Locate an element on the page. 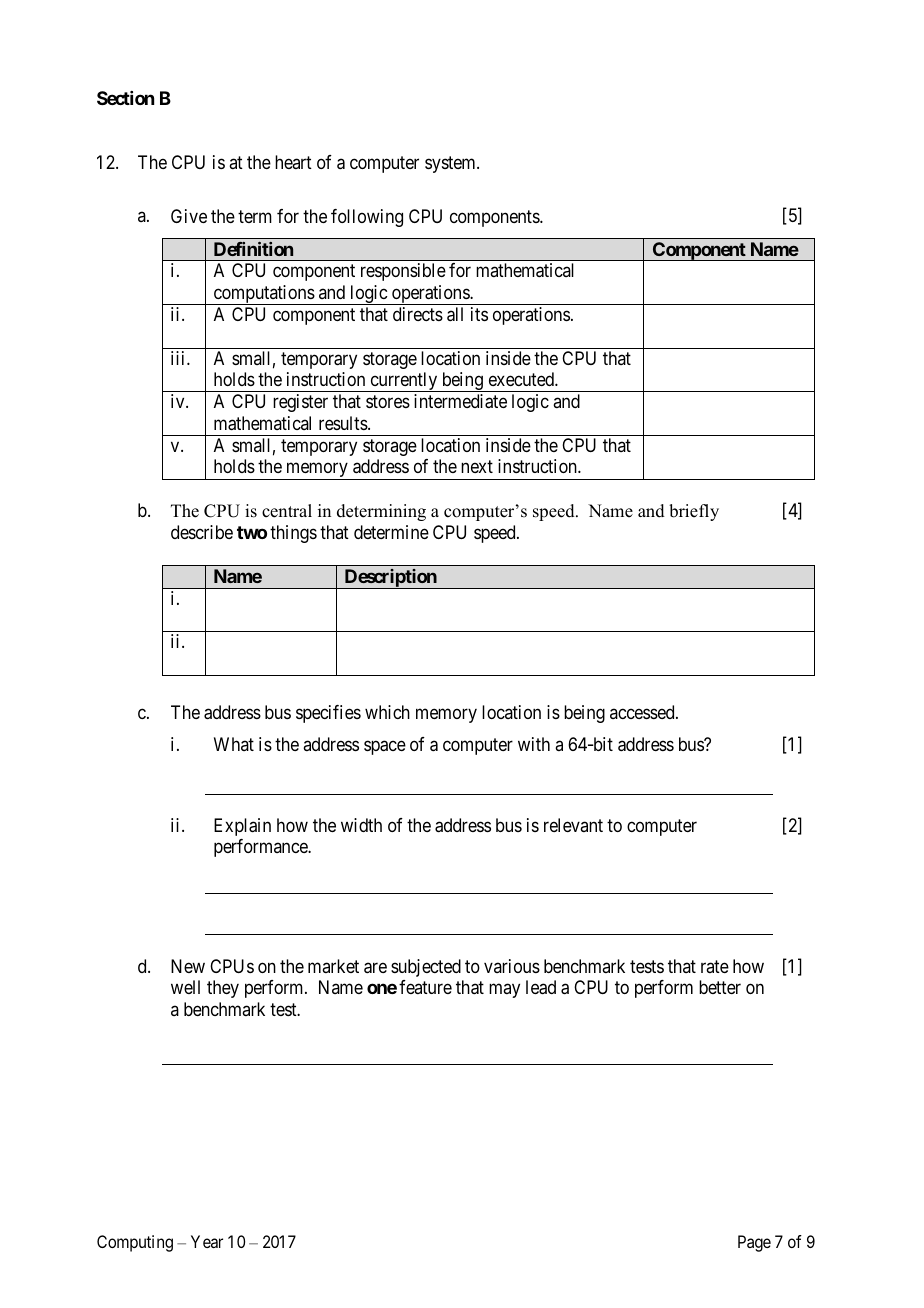  Page is located at coordinates (754, 1243).
